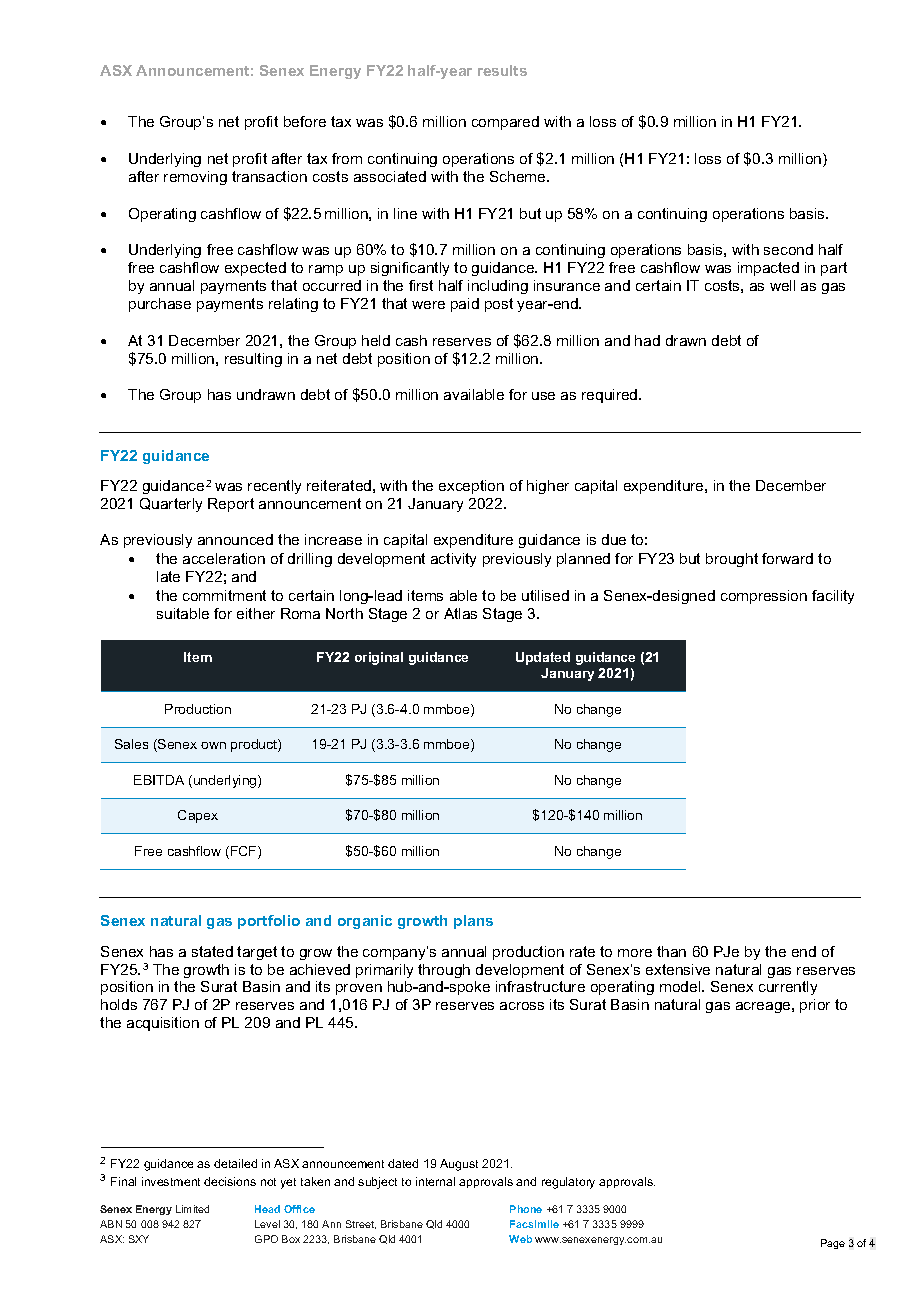 This screenshot has width=924, height=1309. I want to click on either, so click(256, 613).
